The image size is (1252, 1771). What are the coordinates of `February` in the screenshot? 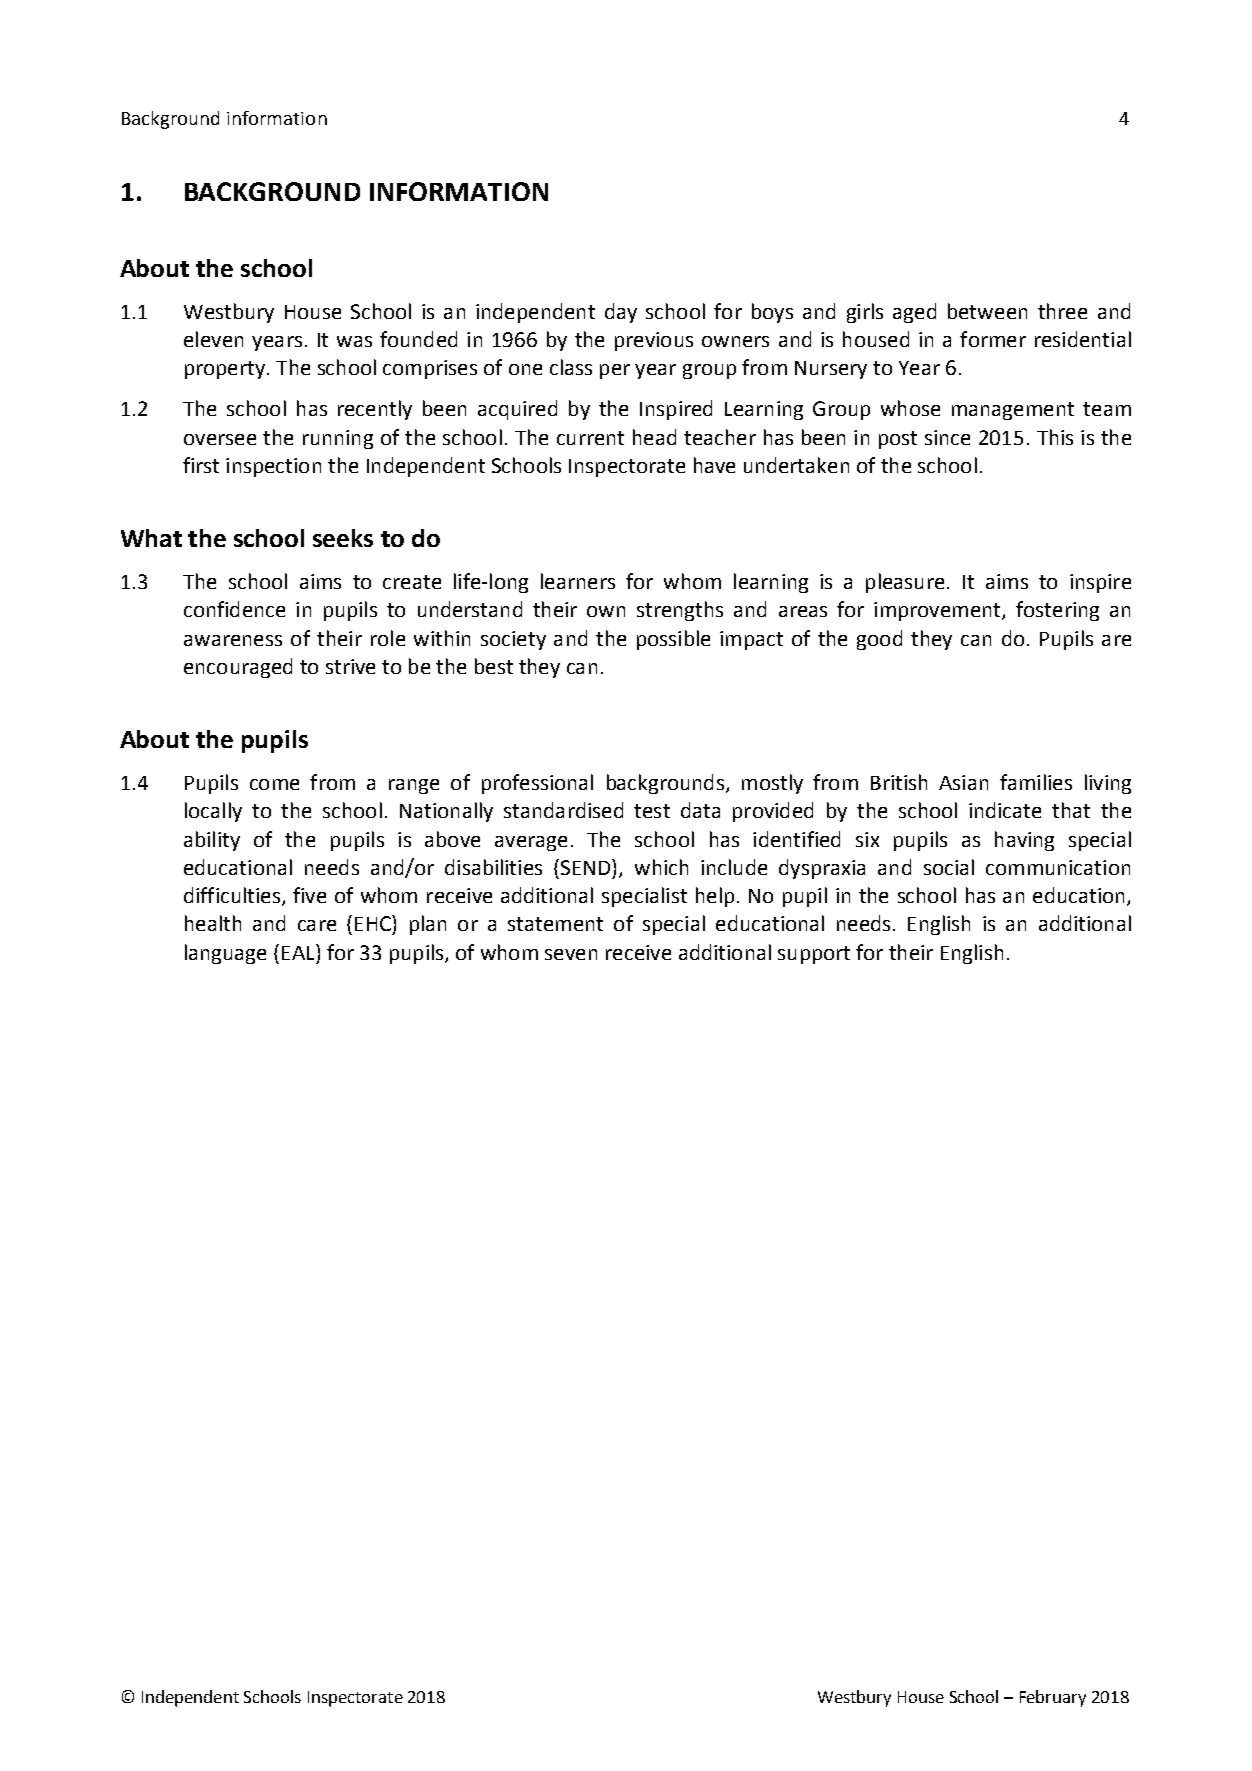 It's located at (1053, 1698).
